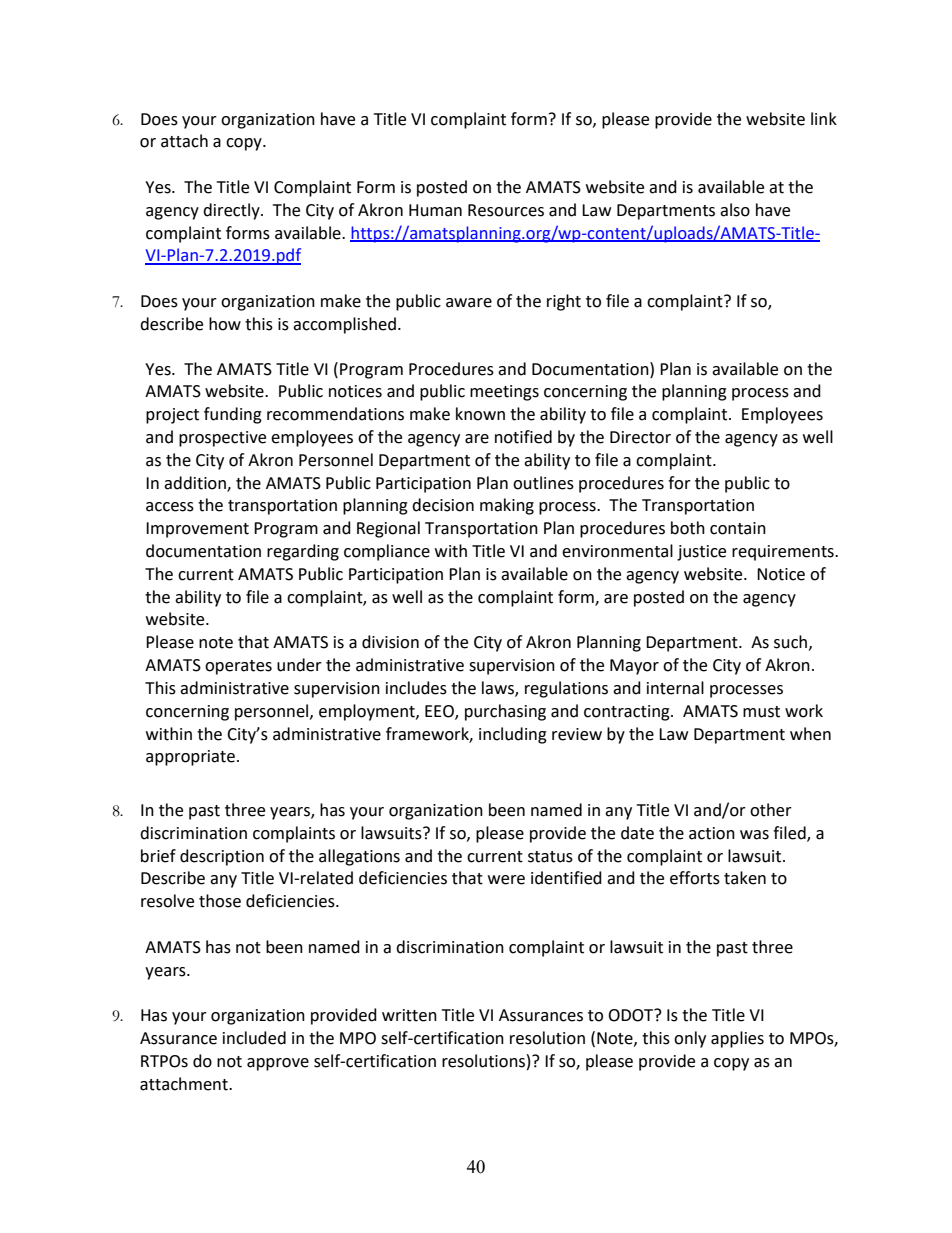  What do you see at coordinates (409, 1015) in the screenshot?
I see `written` at bounding box center [409, 1015].
